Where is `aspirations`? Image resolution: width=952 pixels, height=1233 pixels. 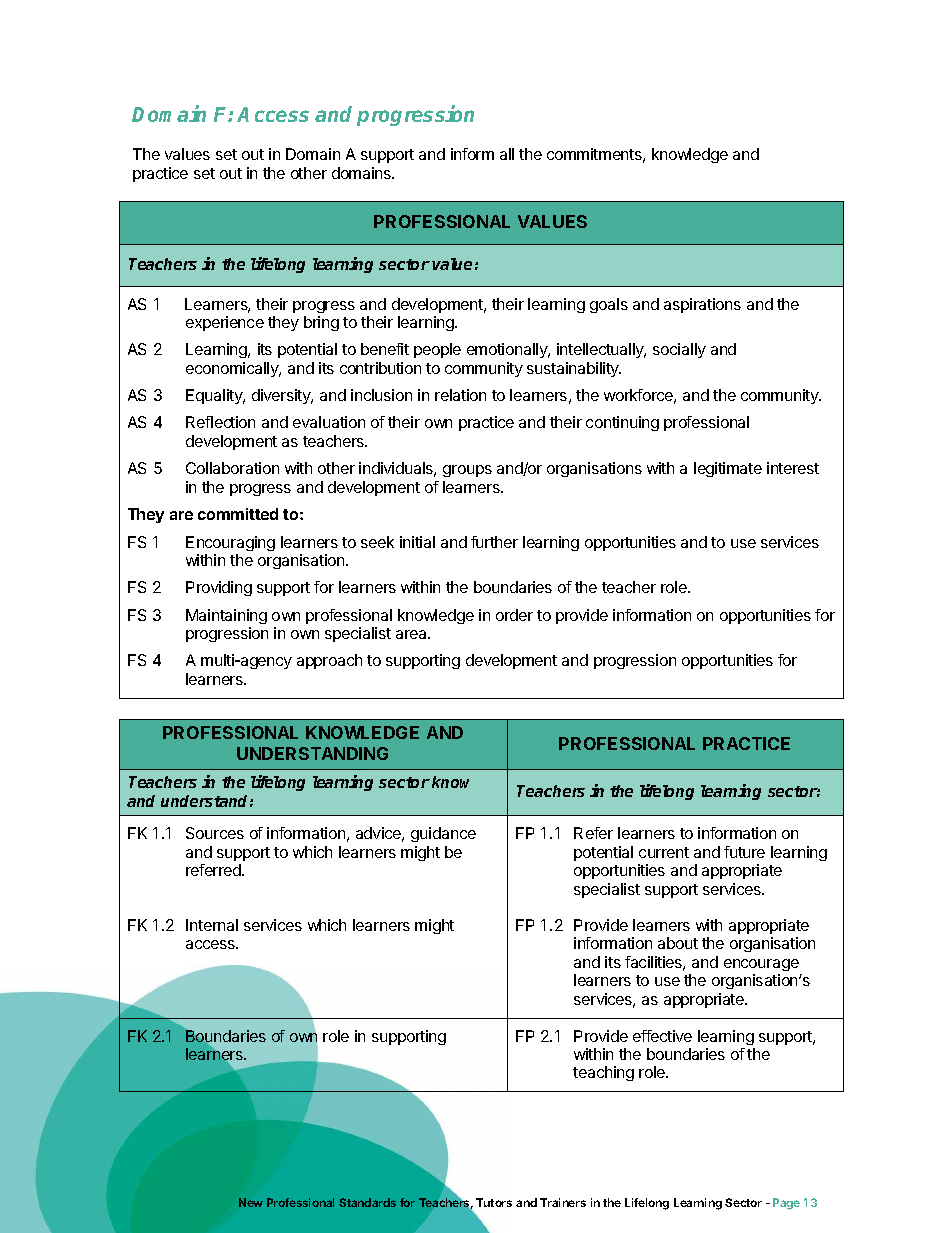 aspirations is located at coordinates (702, 305).
